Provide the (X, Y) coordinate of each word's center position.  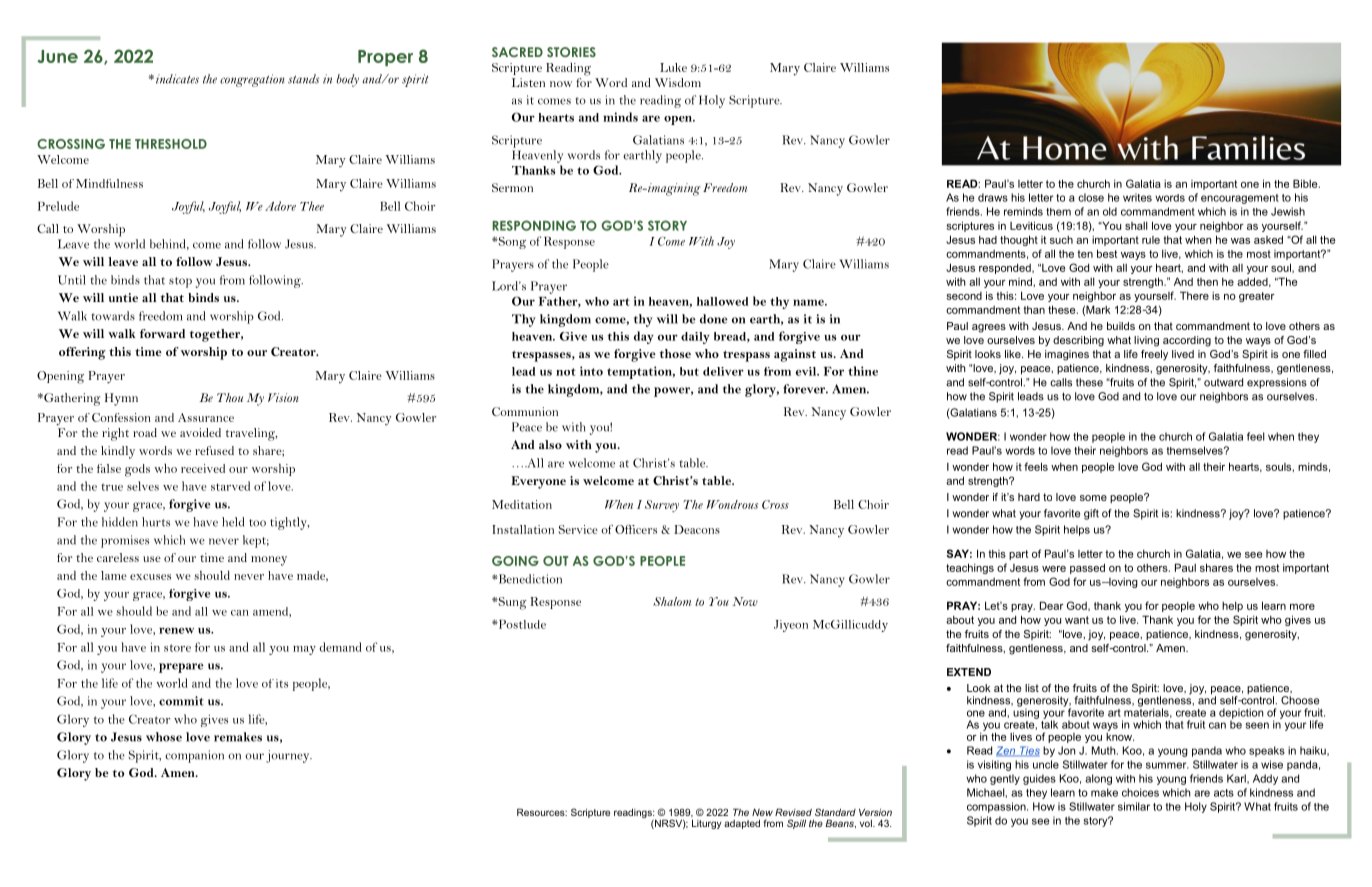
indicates (177, 79)
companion (194, 756)
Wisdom (678, 82)
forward (162, 333)
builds (1121, 326)
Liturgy (706, 824)
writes (1137, 197)
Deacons (697, 529)
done (714, 319)
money (269, 561)
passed (1087, 568)
